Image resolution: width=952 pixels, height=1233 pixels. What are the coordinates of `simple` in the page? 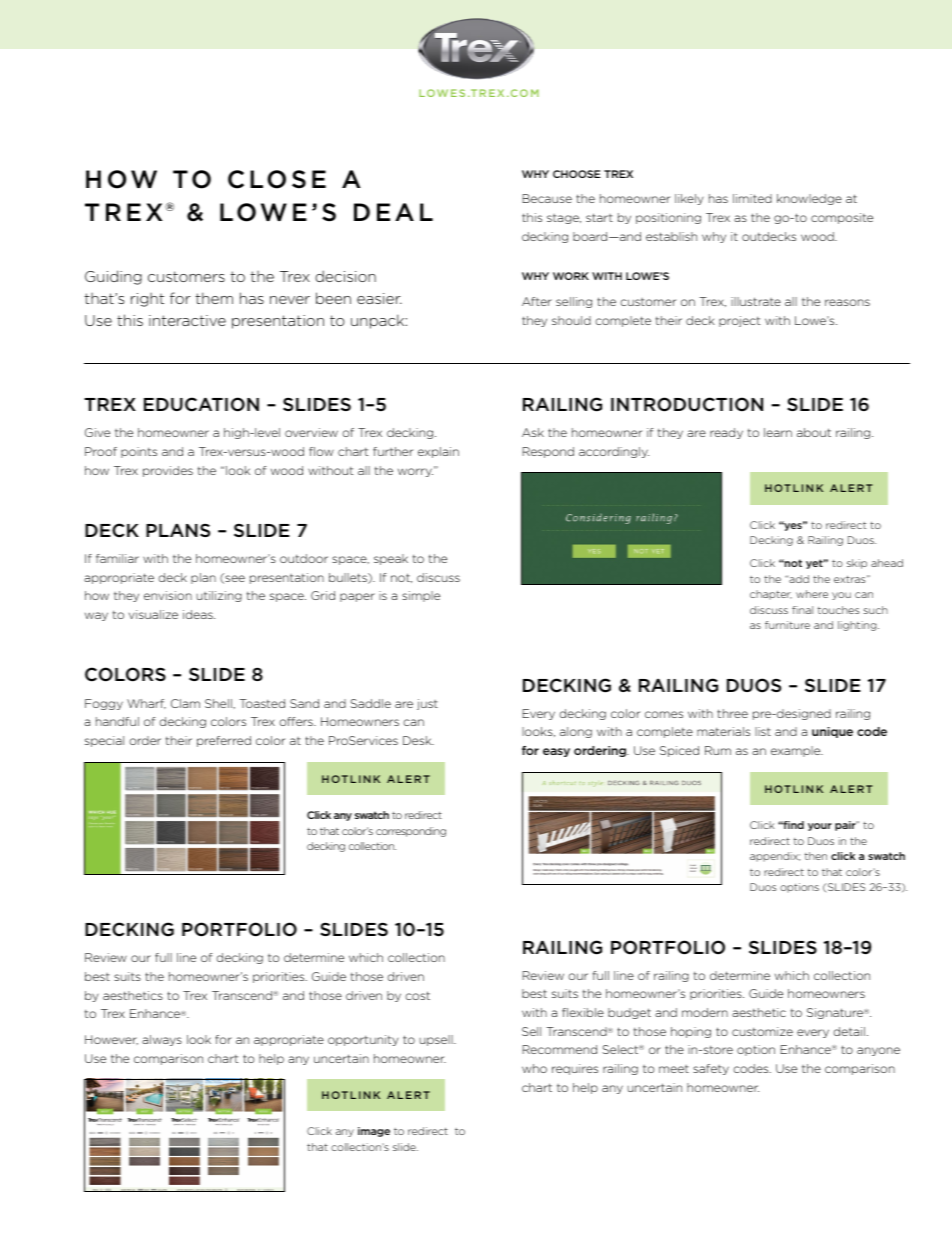 It's located at (421, 596).
